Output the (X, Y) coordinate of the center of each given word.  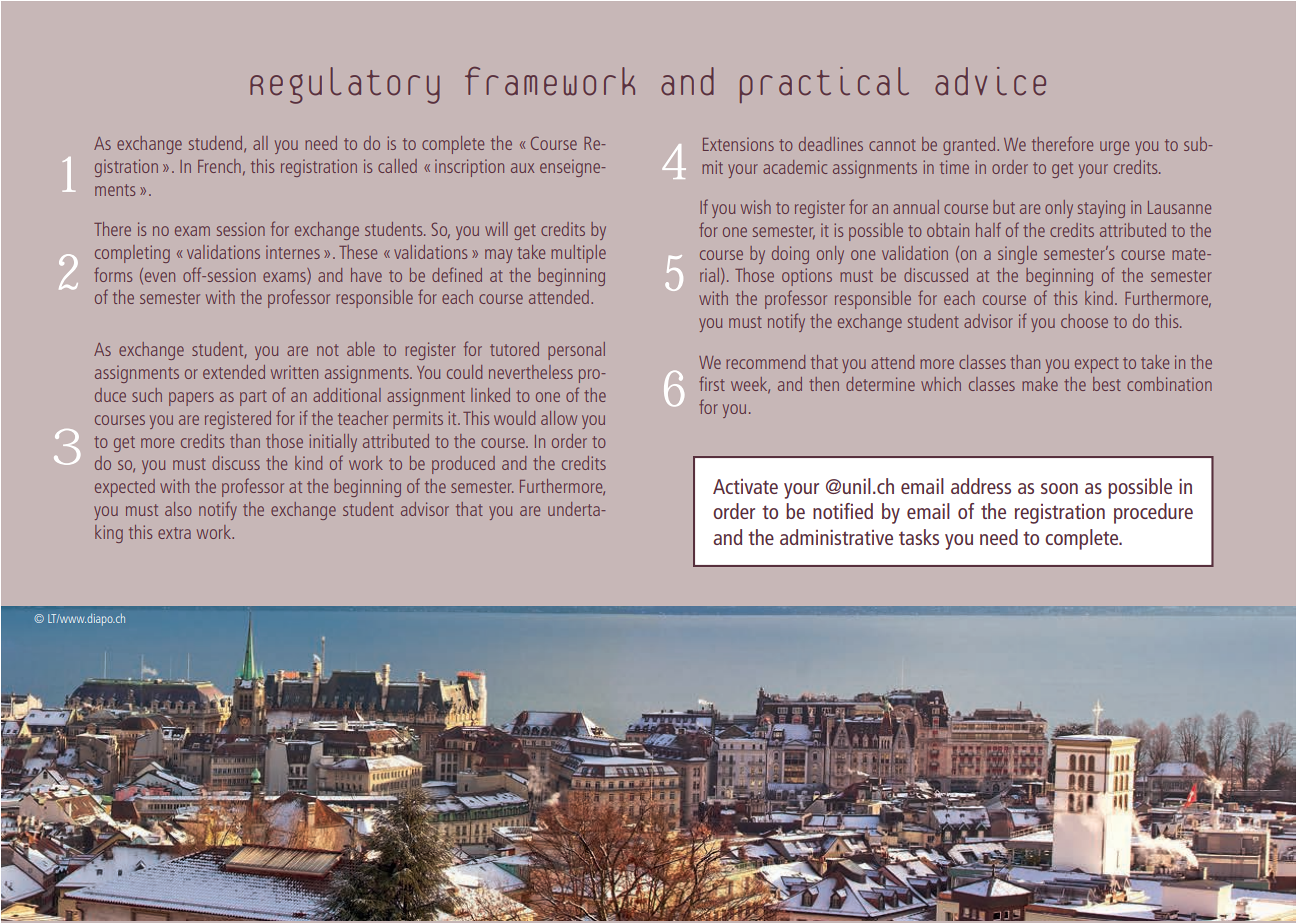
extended (234, 372)
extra (174, 533)
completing (132, 254)
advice (990, 81)
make (1040, 384)
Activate (745, 486)
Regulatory (345, 85)
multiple (578, 254)
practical (824, 85)
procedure (1153, 513)
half (988, 229)
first (712, 383)
